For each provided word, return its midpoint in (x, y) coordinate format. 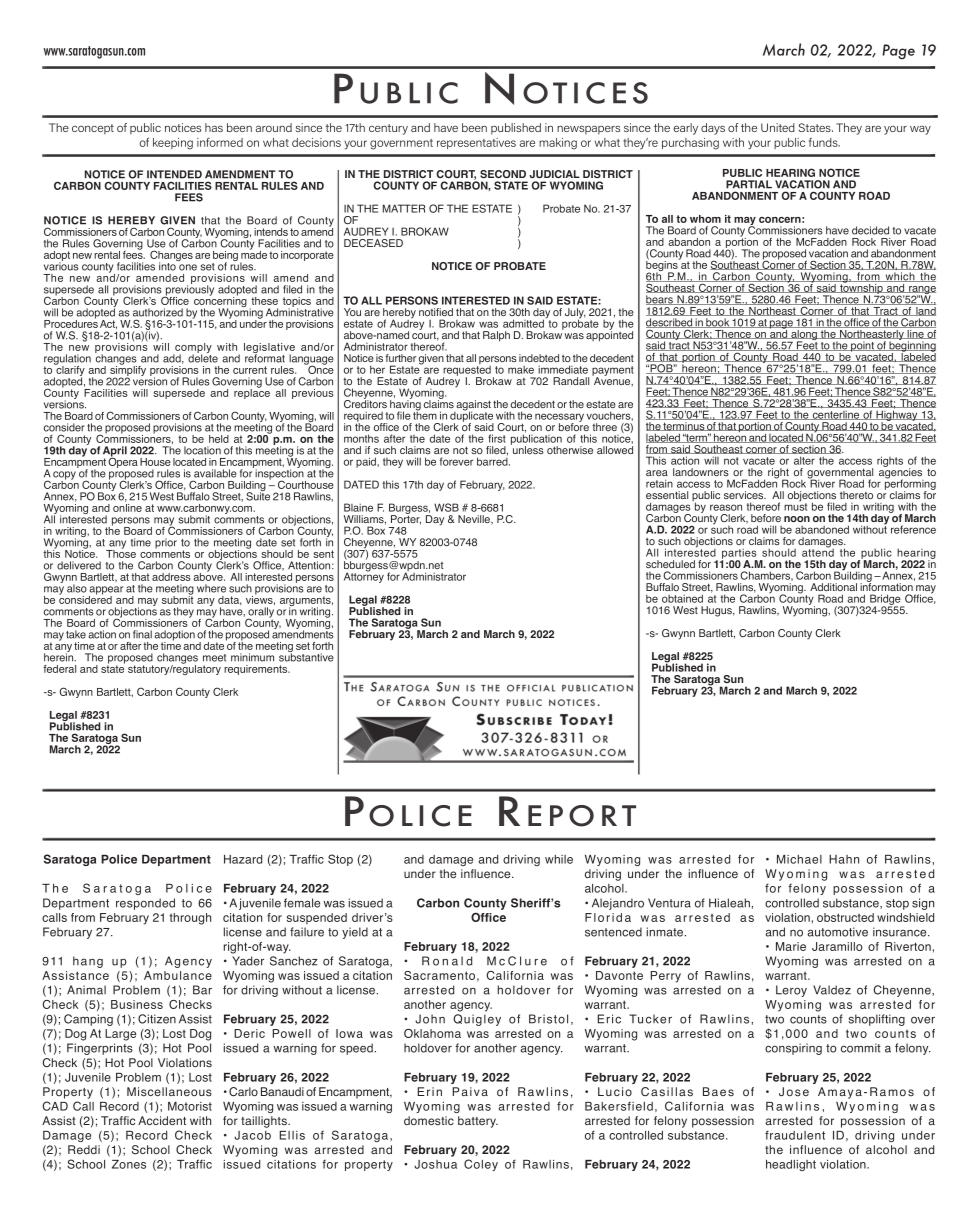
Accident (162, 1120)
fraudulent (795, 1135)
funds (824, 142)
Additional (833, 587)
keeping (173, 144)
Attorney (364, 576)
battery (478, 1122)
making (558, 144)
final (142, 634)
